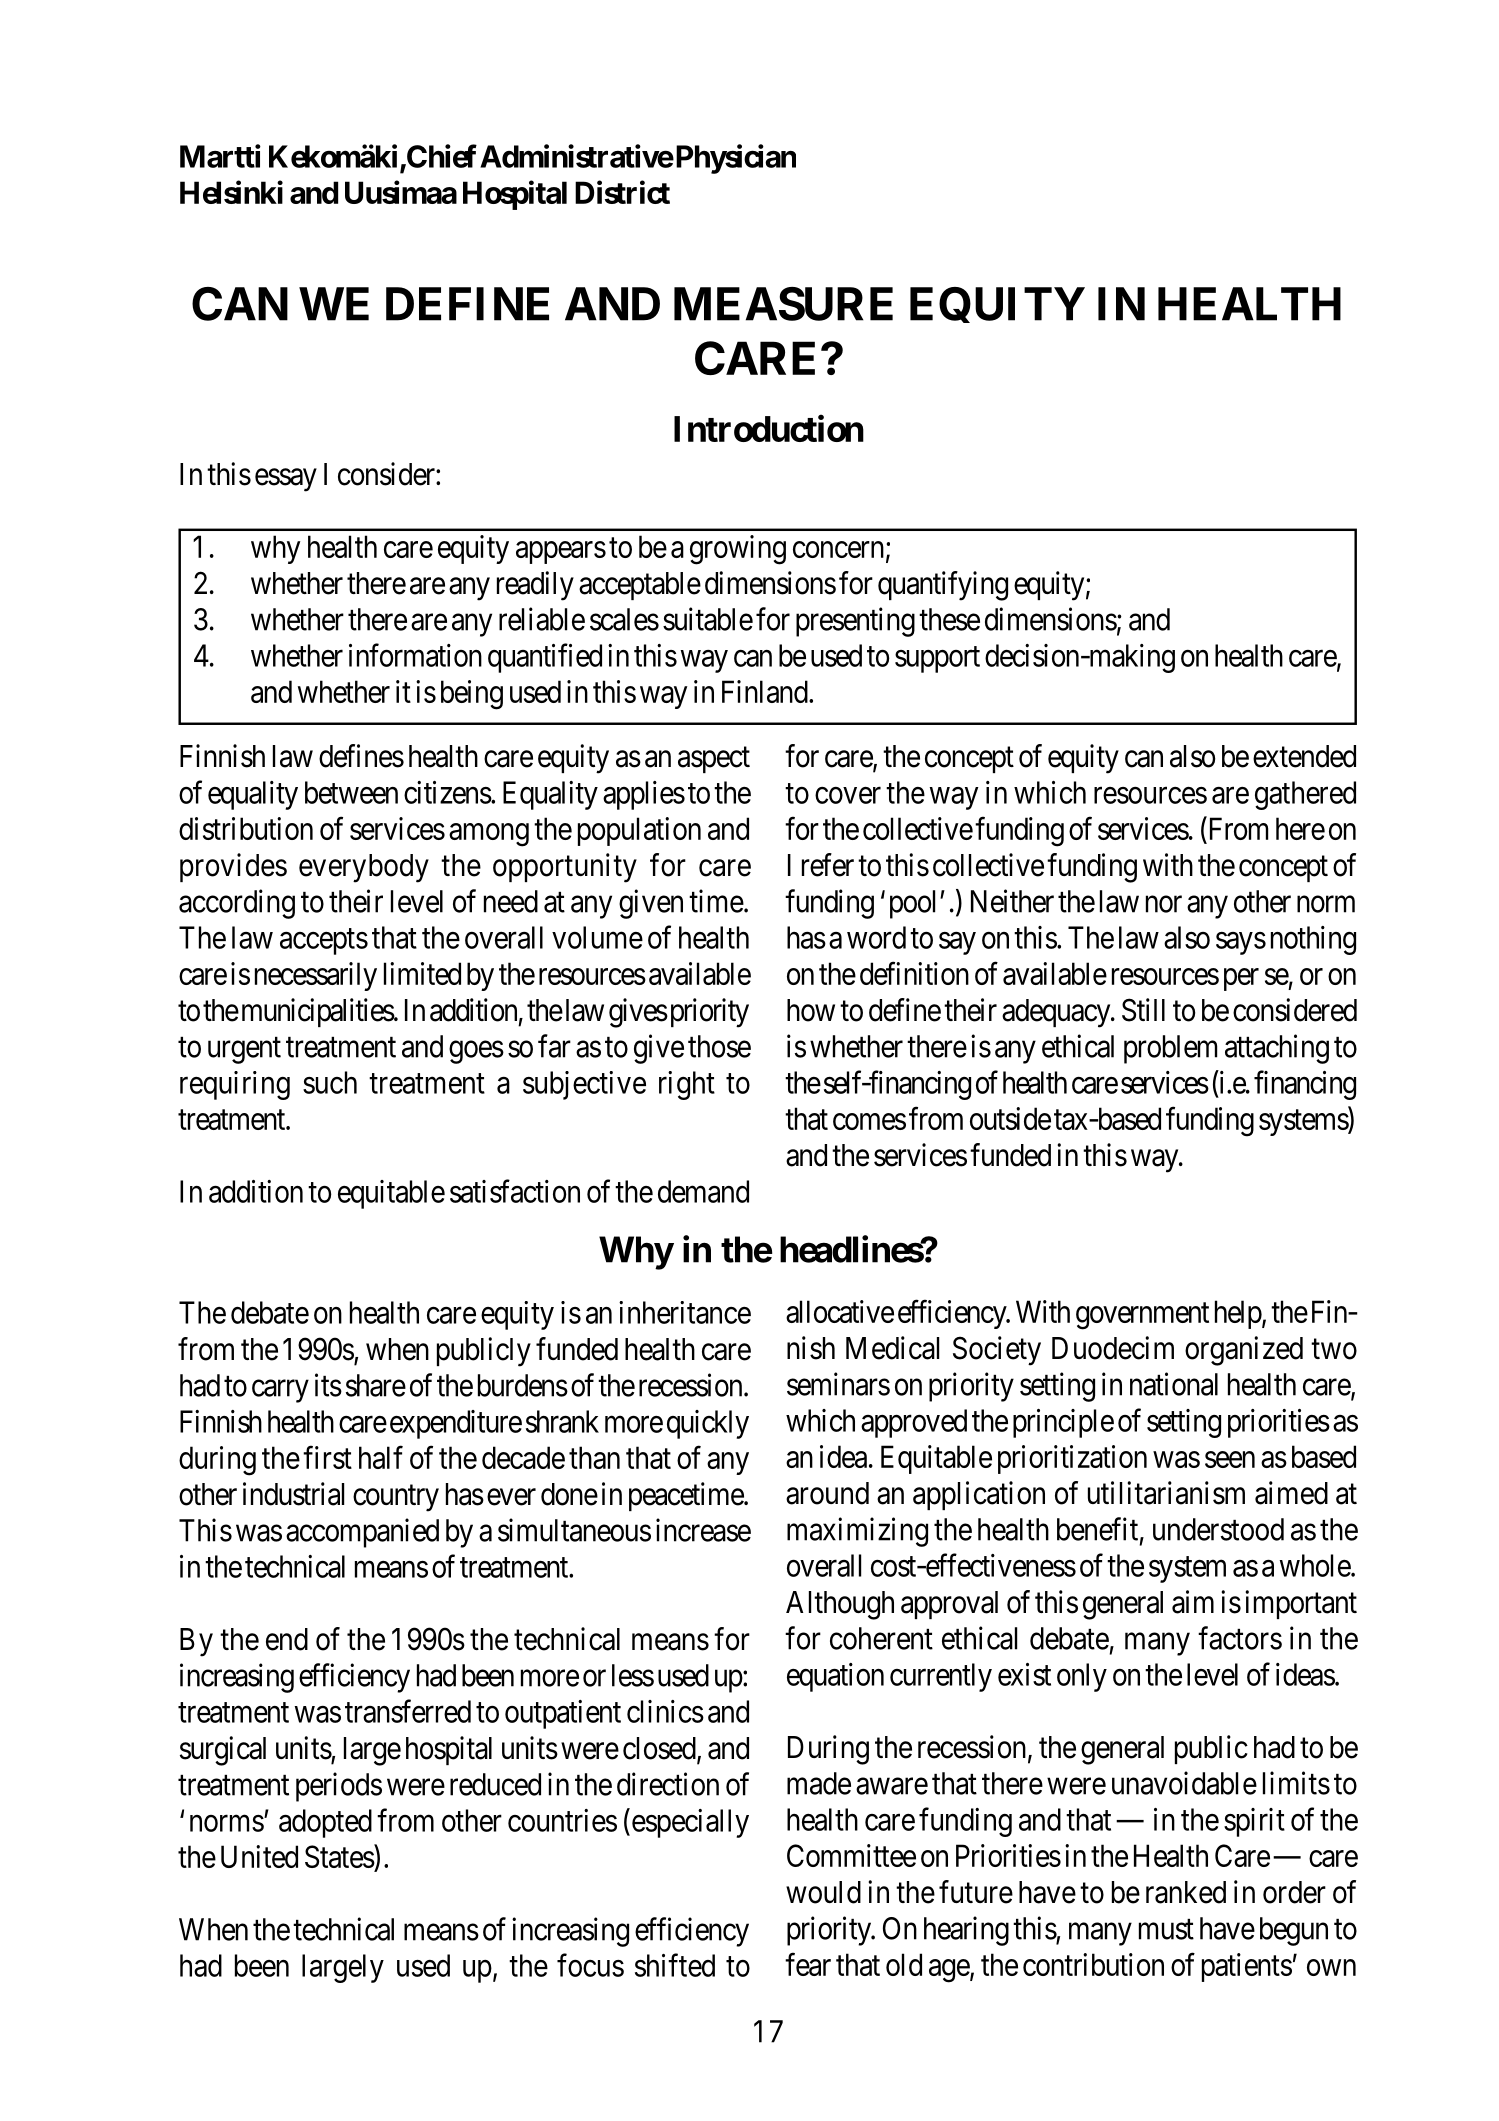 This page has height=2121, width=1499. What do you see at coordinates (231, 192) in the page?
I see `Helsinki` at bounding box center [231, 192].
